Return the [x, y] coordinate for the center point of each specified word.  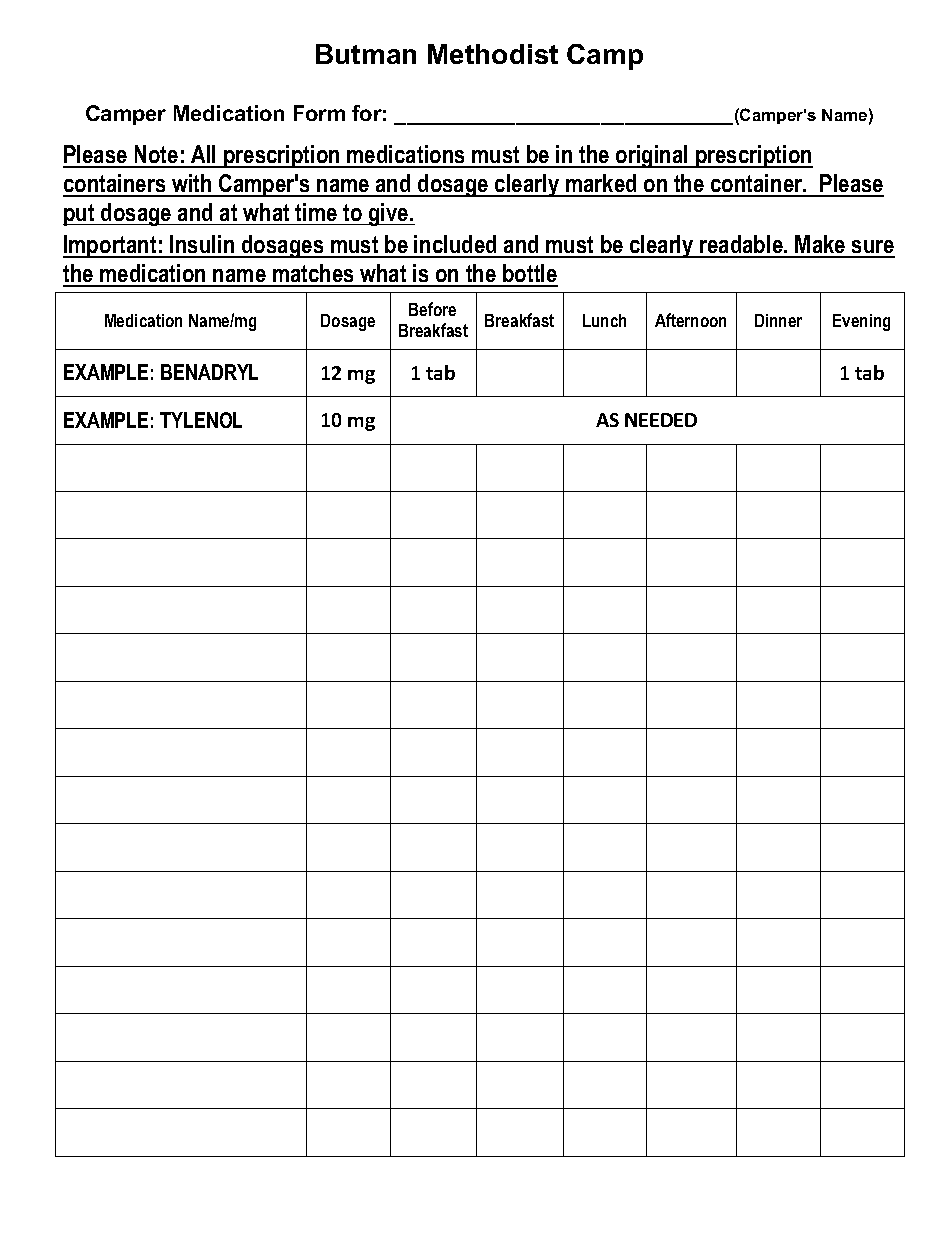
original [652, 156]
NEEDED [661, 420]
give [389, 214]
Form [319, 113]
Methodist [493, 54]
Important [111, 246]
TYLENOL [201, 420]
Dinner [778, 320]
